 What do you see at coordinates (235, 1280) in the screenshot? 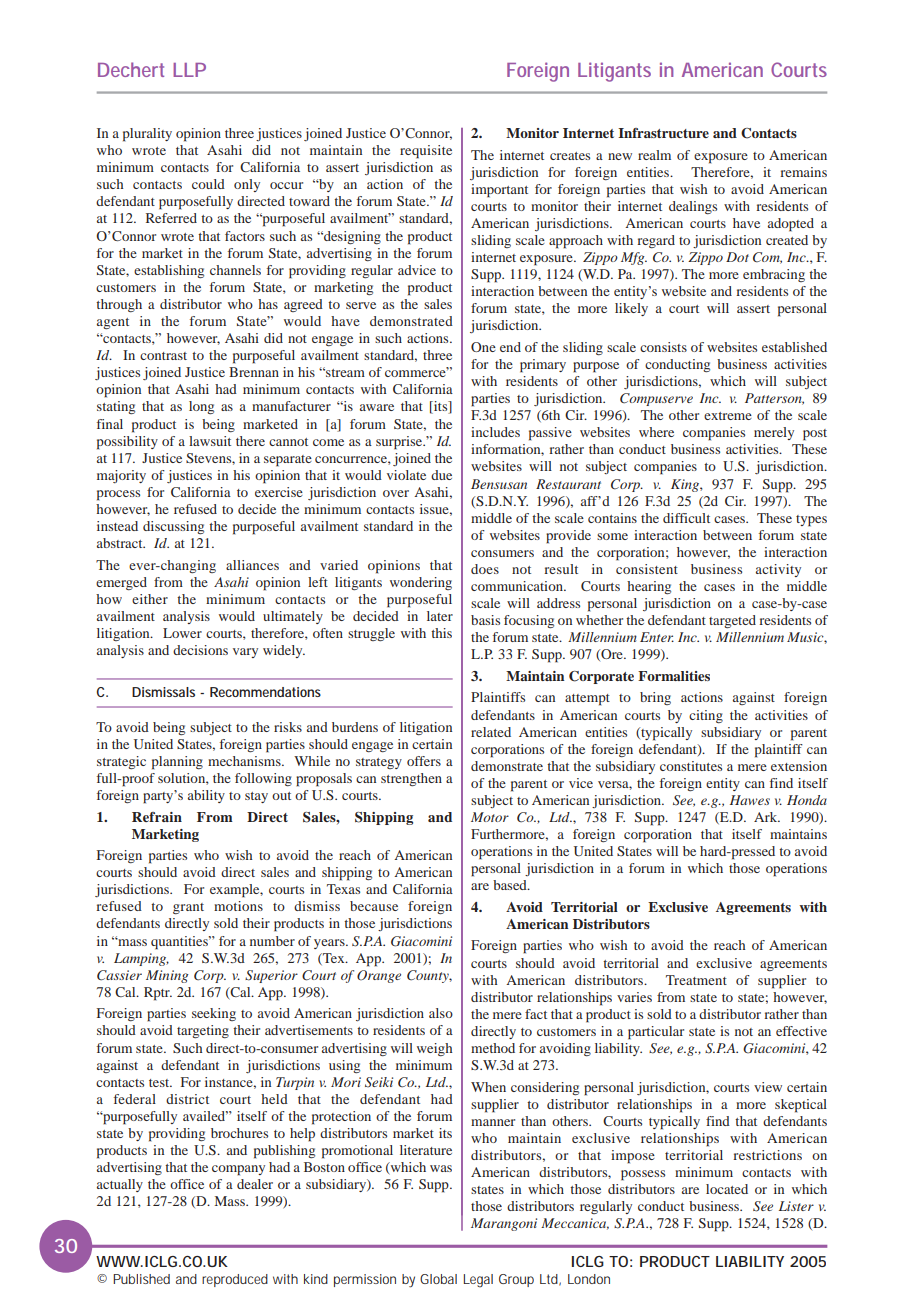
I see `reproduced` at bounding box center [235, 1280].
